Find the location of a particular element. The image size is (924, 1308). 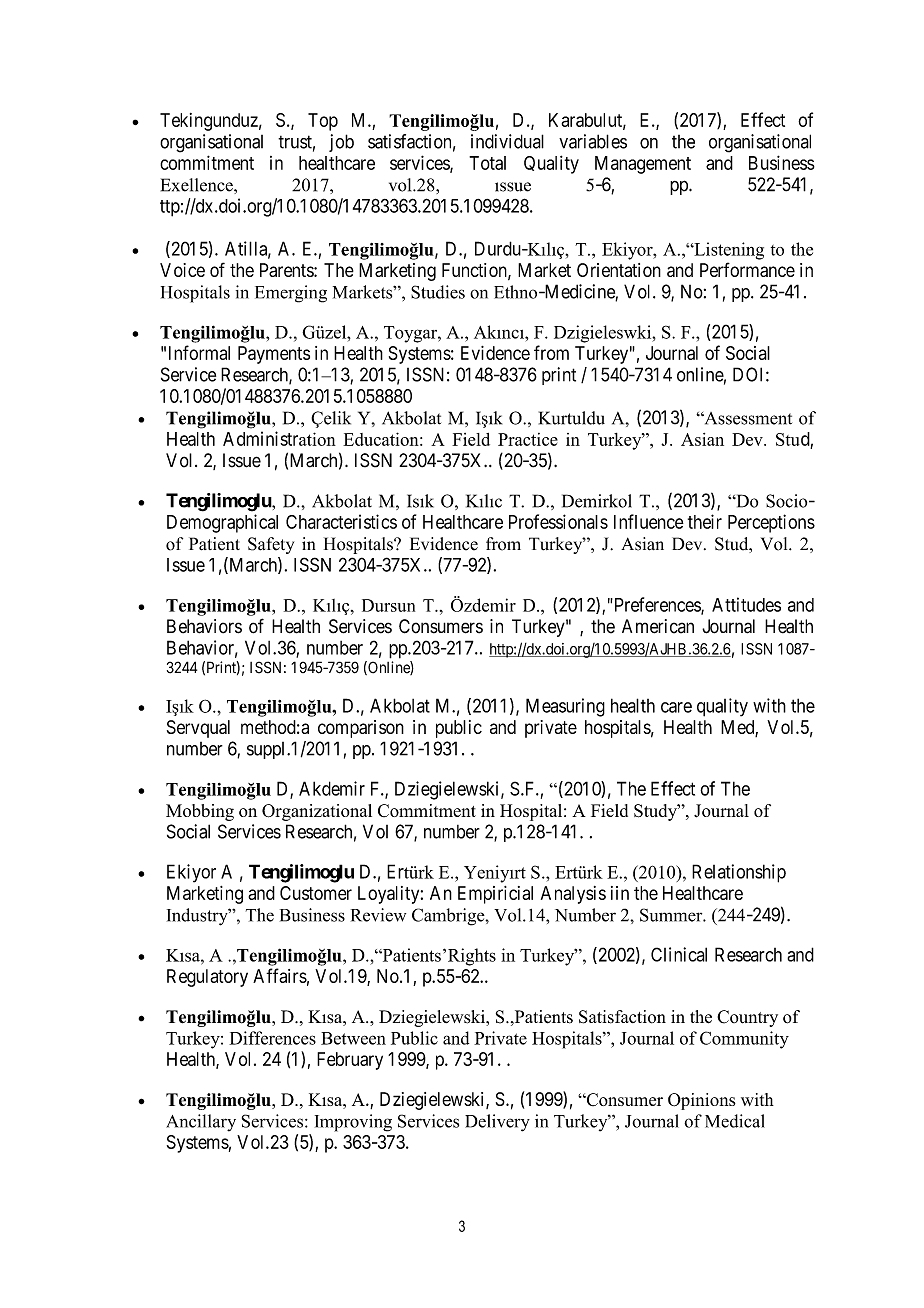

Delivery is located at coordinates (497, 1123).
